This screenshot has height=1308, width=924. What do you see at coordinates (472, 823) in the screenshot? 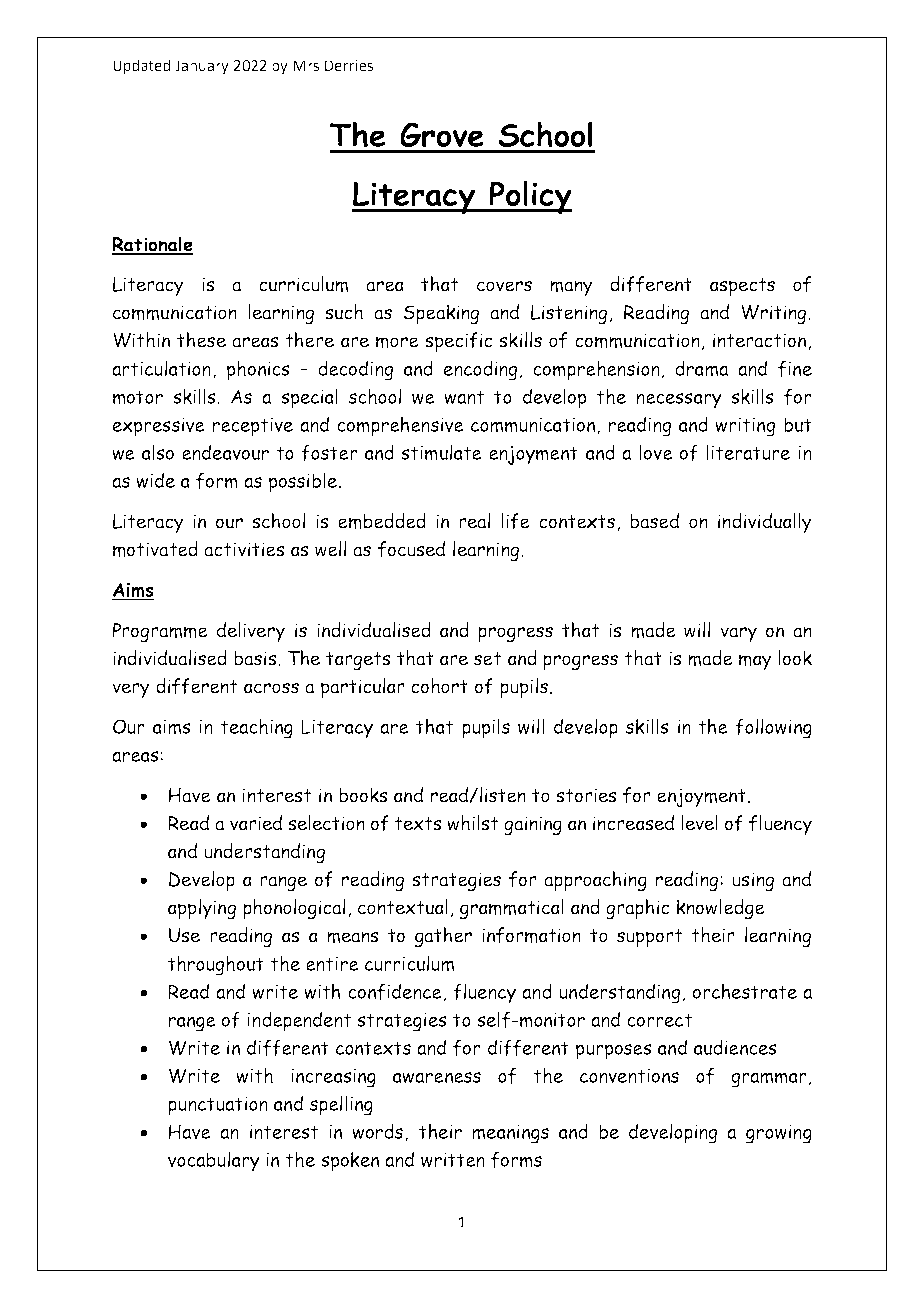
I see `whilst` at bounding box center [472, 823].
